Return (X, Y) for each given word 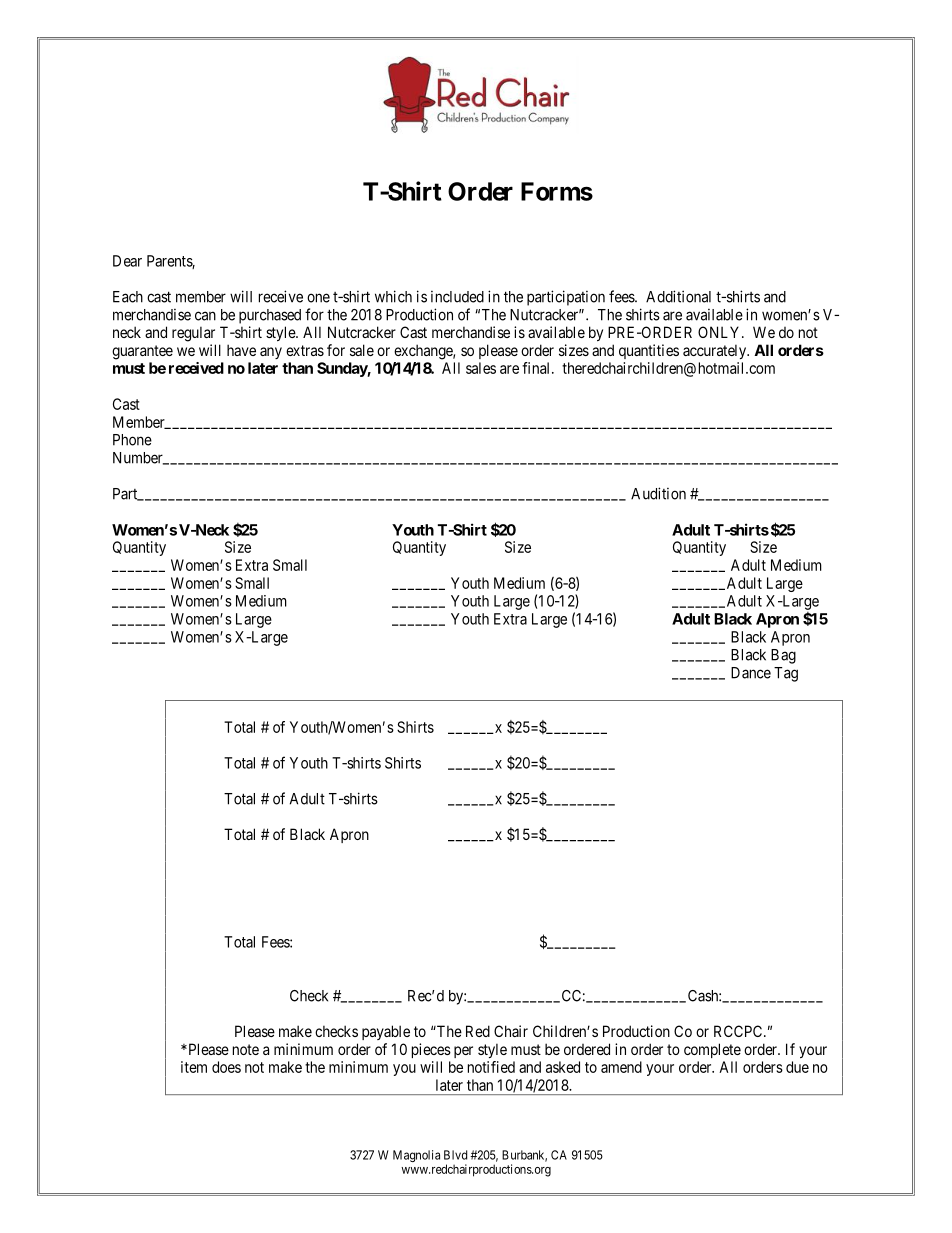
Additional (678, 296)
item (194, 1067)
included (457, 297)
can (205, 316)
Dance (751, 673)
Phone (132, 440)
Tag (786, 674)
